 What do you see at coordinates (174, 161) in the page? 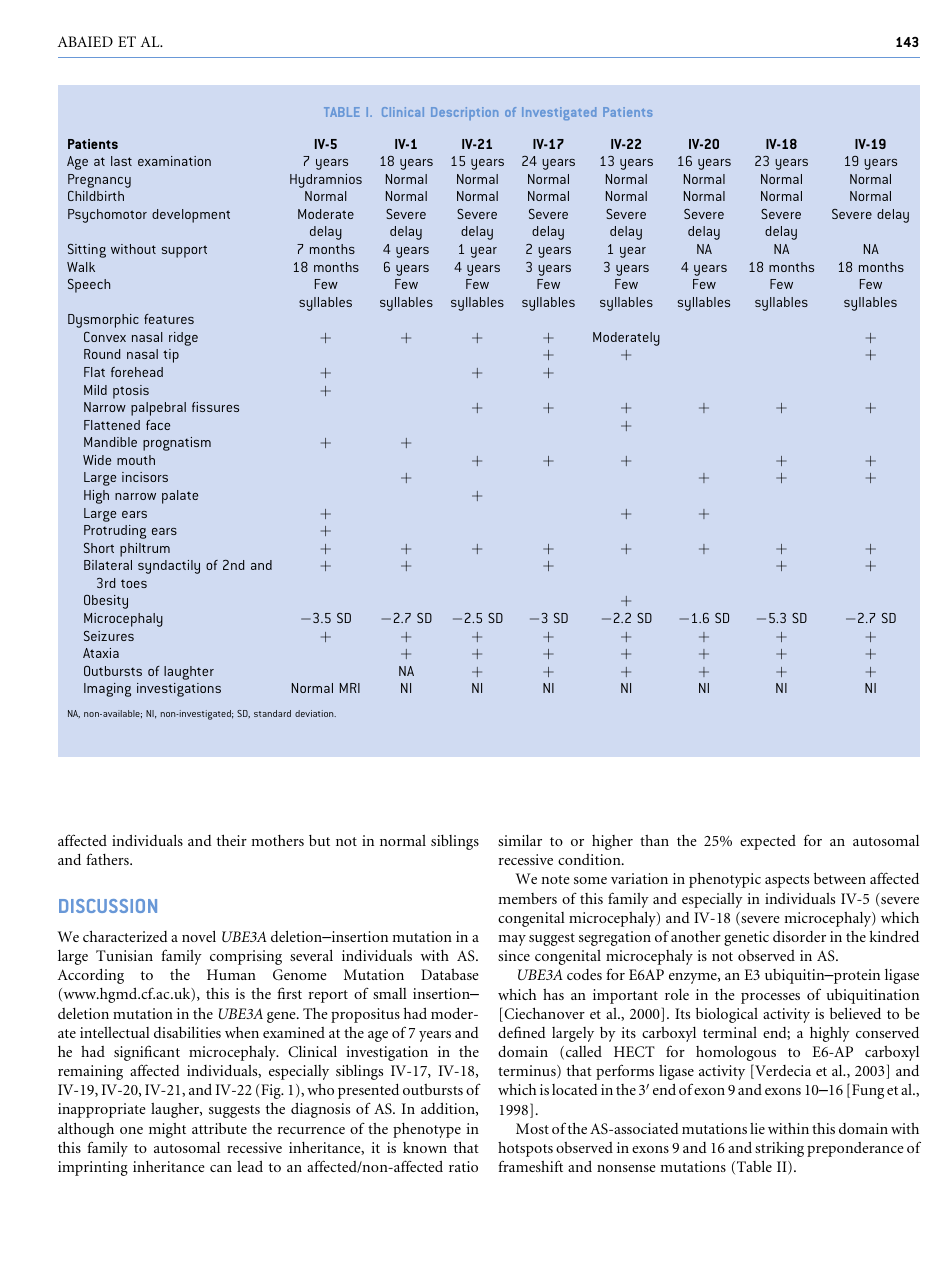
I see `examination` at bounding box center [174, 161].
